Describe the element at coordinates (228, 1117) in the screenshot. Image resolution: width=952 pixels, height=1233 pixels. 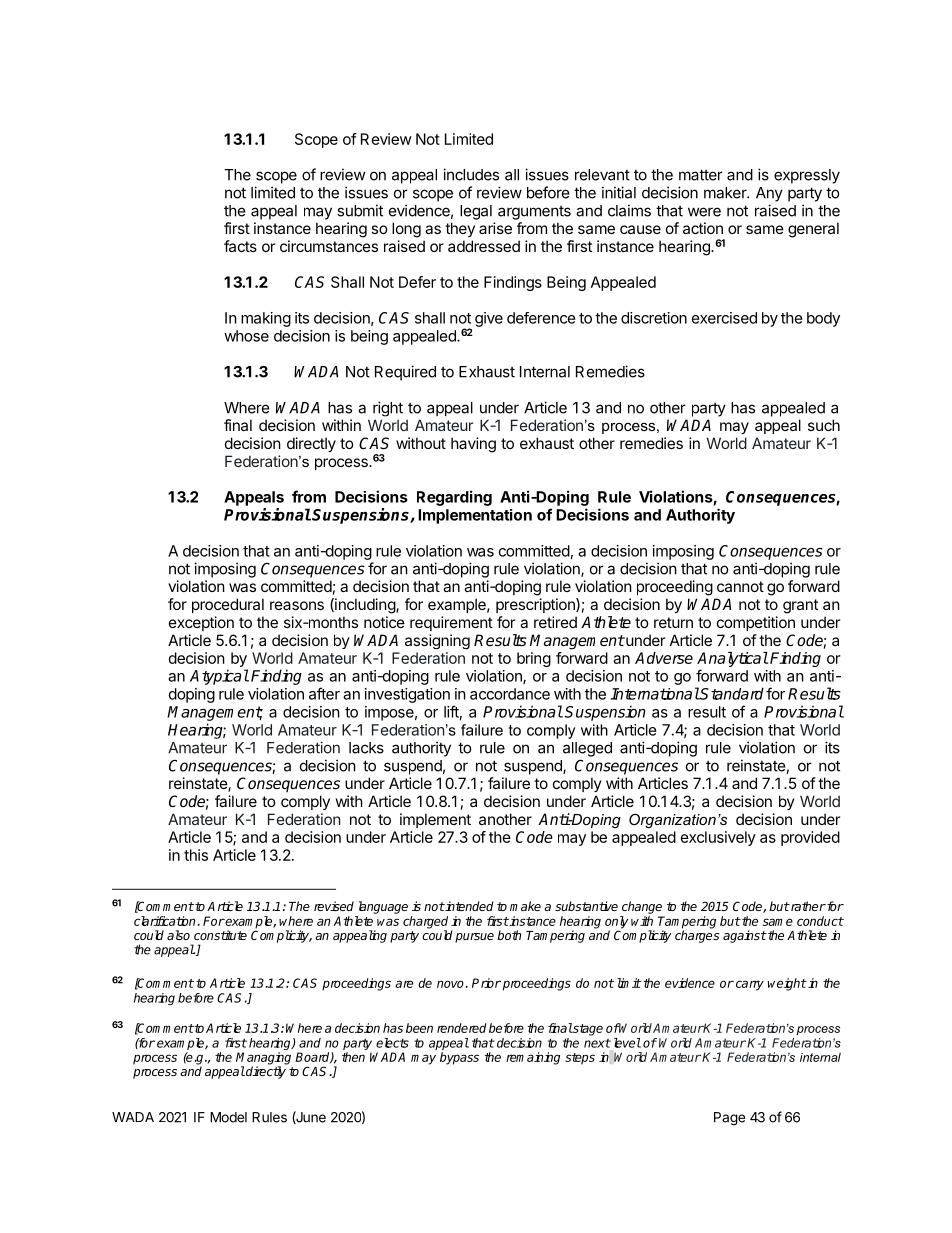
I see `Model` at that location.
